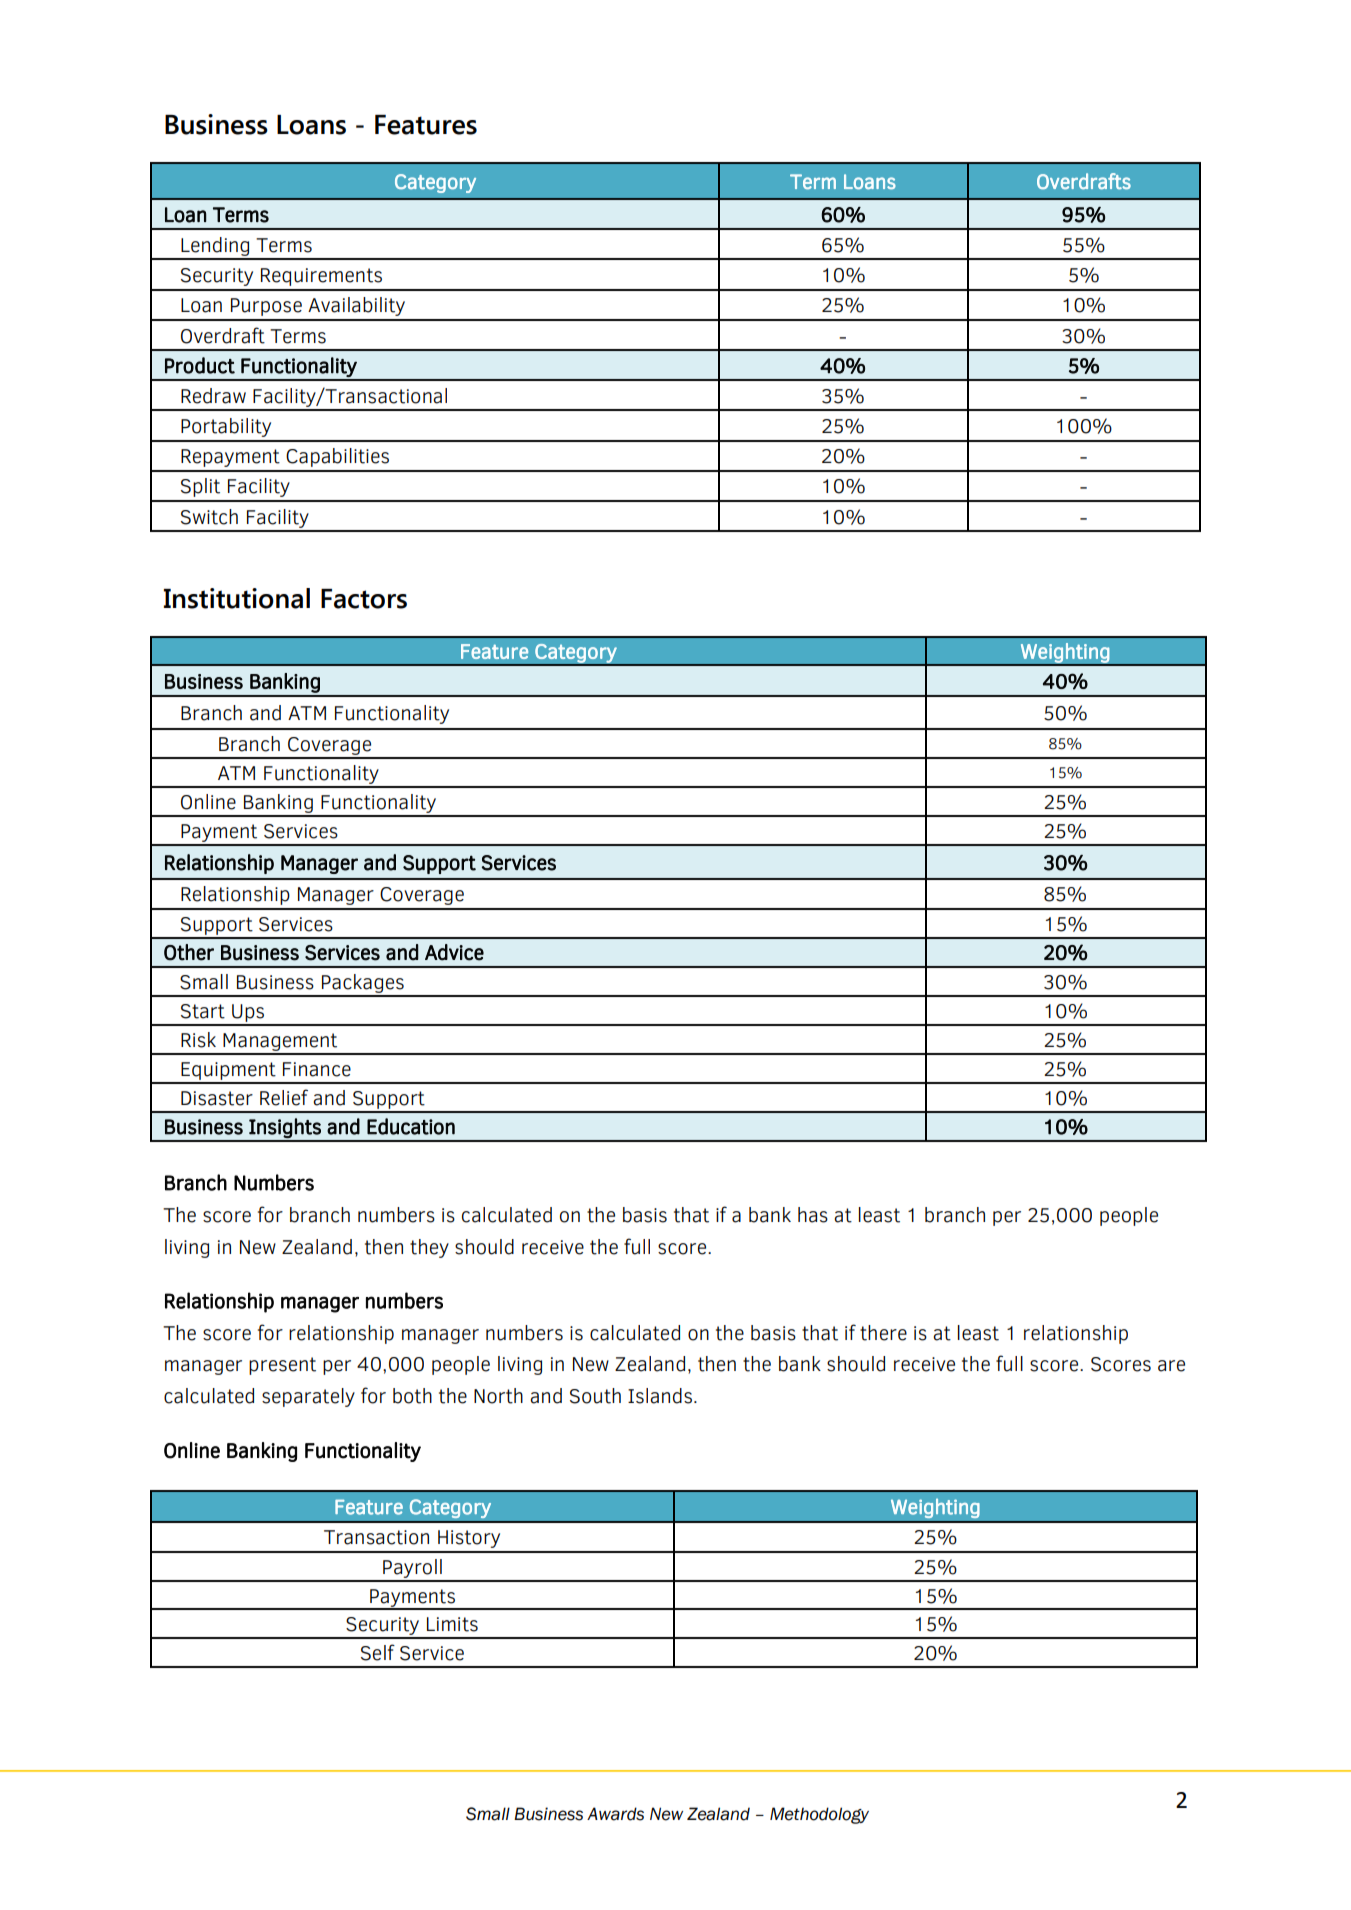  Describe the element at coordinates (615, 1814) in the document. I see `Awards` at that location.
